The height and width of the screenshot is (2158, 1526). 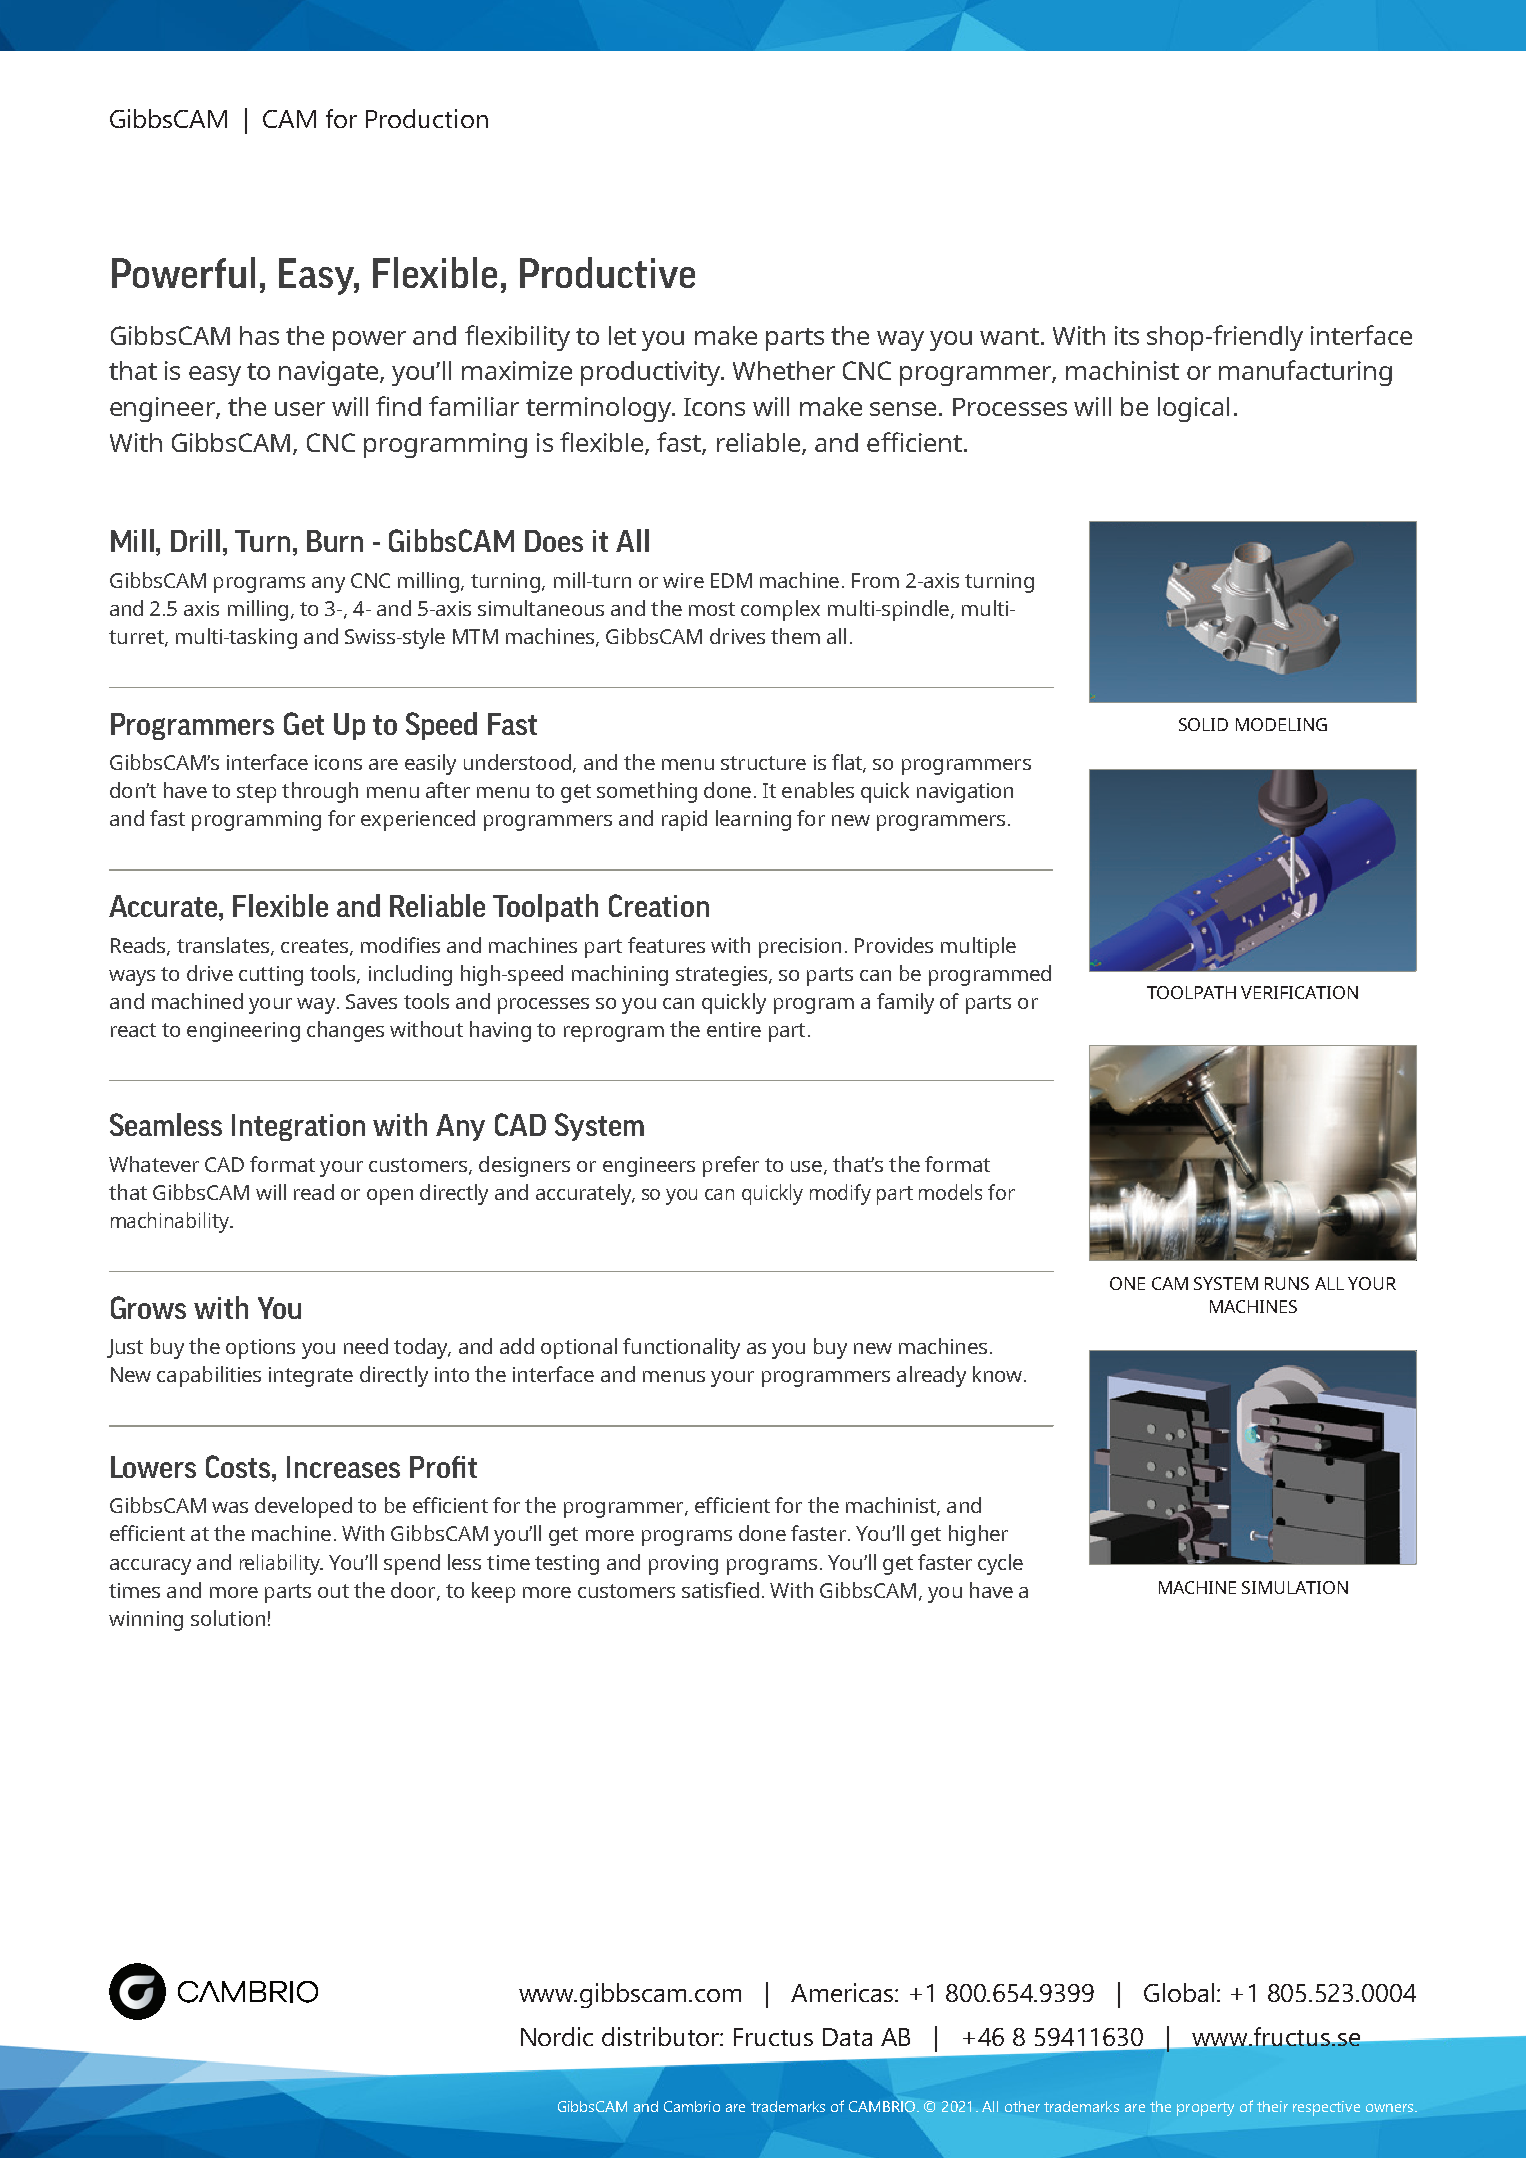 What do you see at coordinates (427, 118) in the screenshot?
I see `Production` at bounding box center [427, 118].
